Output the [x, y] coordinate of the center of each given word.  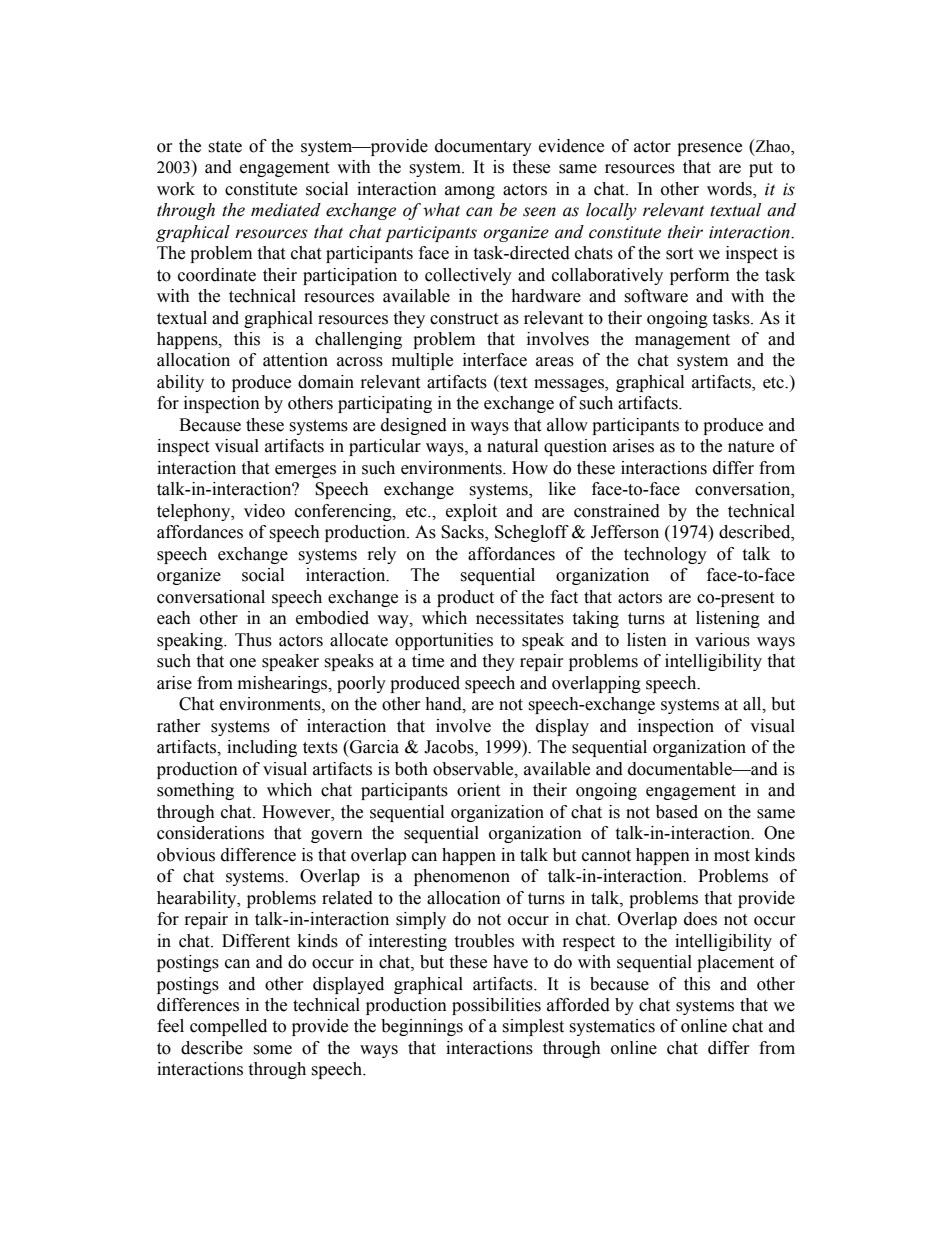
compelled [228, 1027]
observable [474, 769]
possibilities [496, 1006]
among [470, 192]
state [225, 147]
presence [709, 149]
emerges [305, 471]
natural [512, 446]
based [677, 812]
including [262, 748]
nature [751, 447]
